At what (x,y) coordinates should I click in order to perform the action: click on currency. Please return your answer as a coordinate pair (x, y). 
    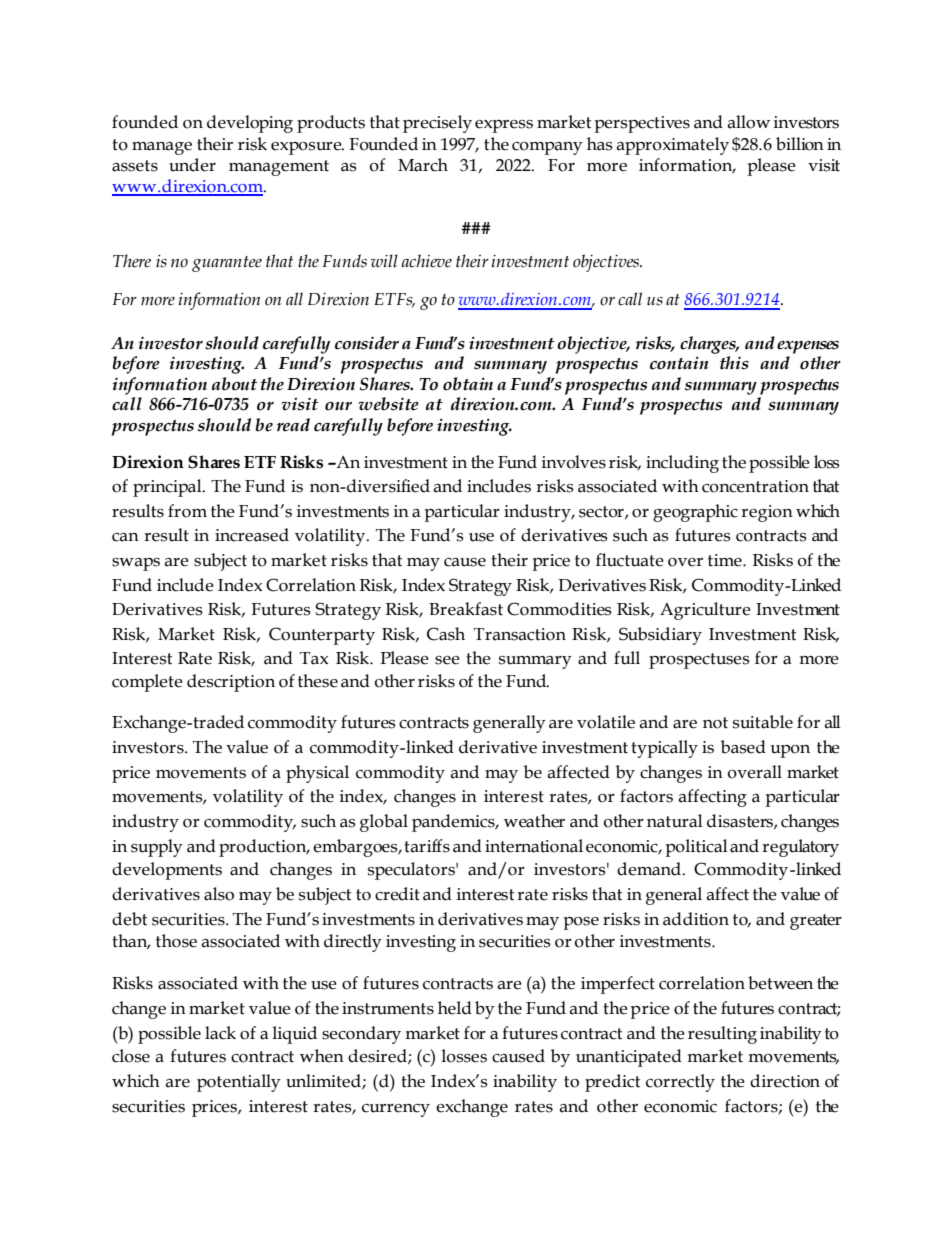
    Looking at the image, I should click on (396, 1110).
